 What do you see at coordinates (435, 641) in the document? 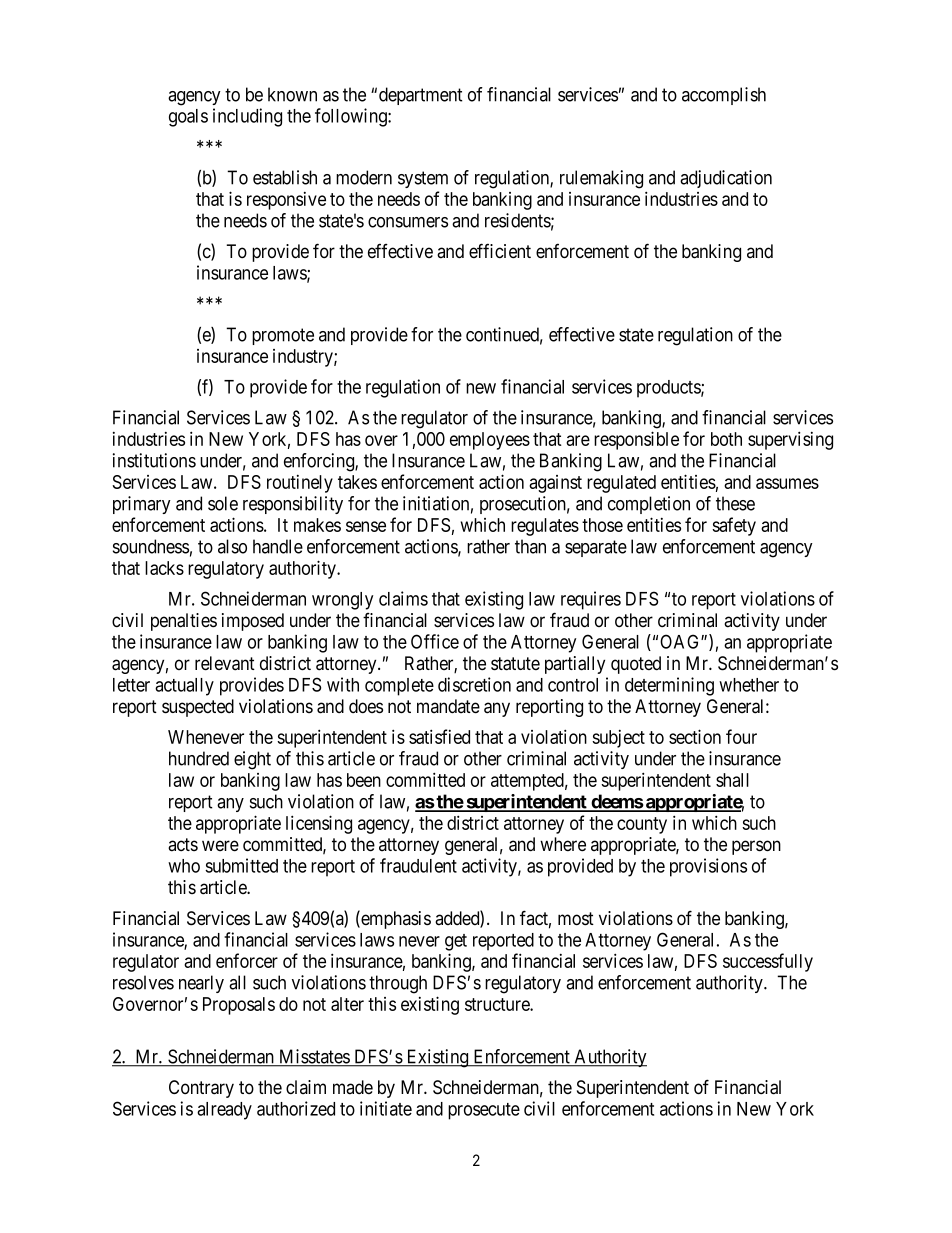
I see `Office` at bounding box center [435, 641].
